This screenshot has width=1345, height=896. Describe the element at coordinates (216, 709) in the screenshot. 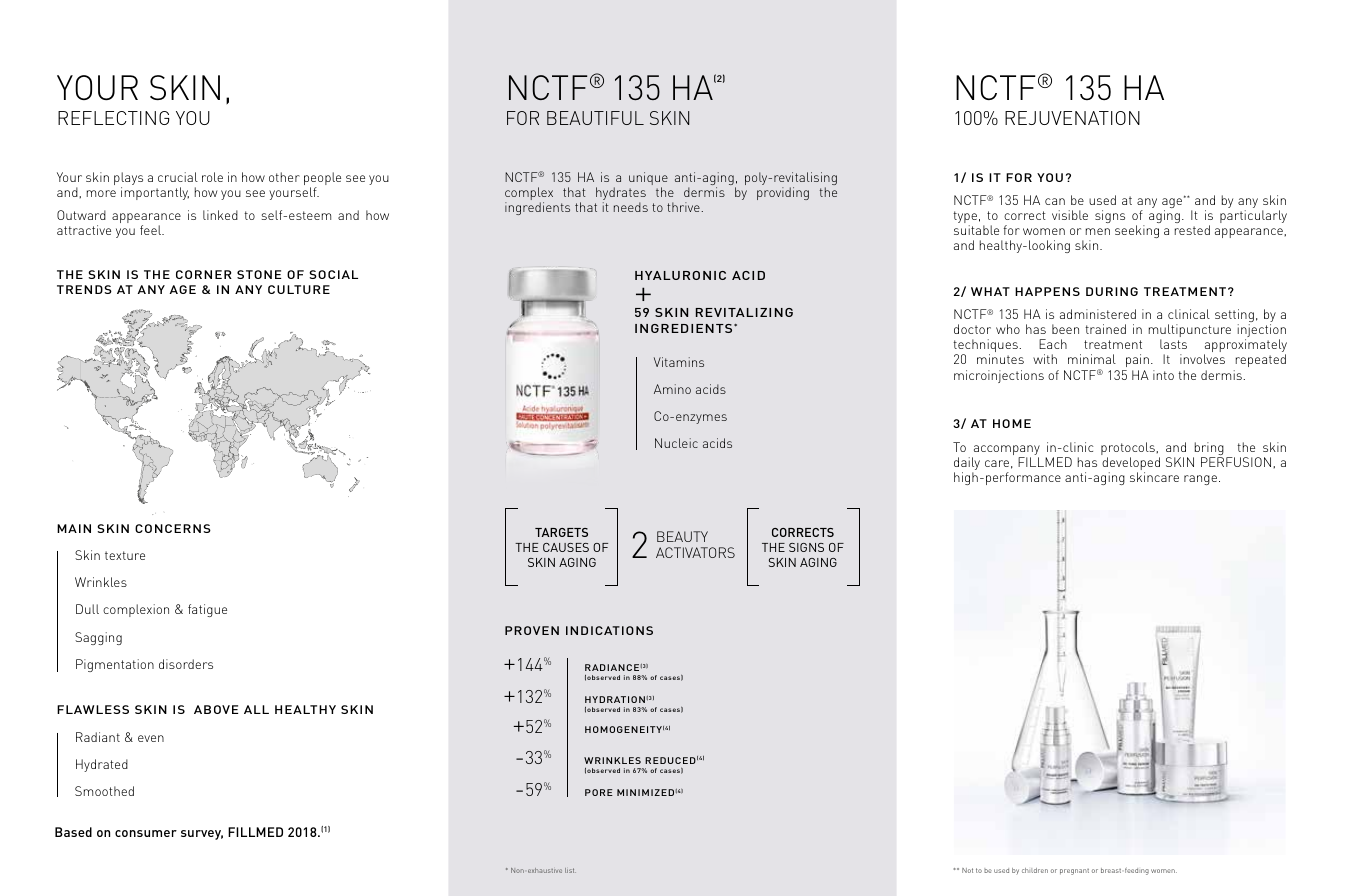

I see `ABOVE` at that location.
